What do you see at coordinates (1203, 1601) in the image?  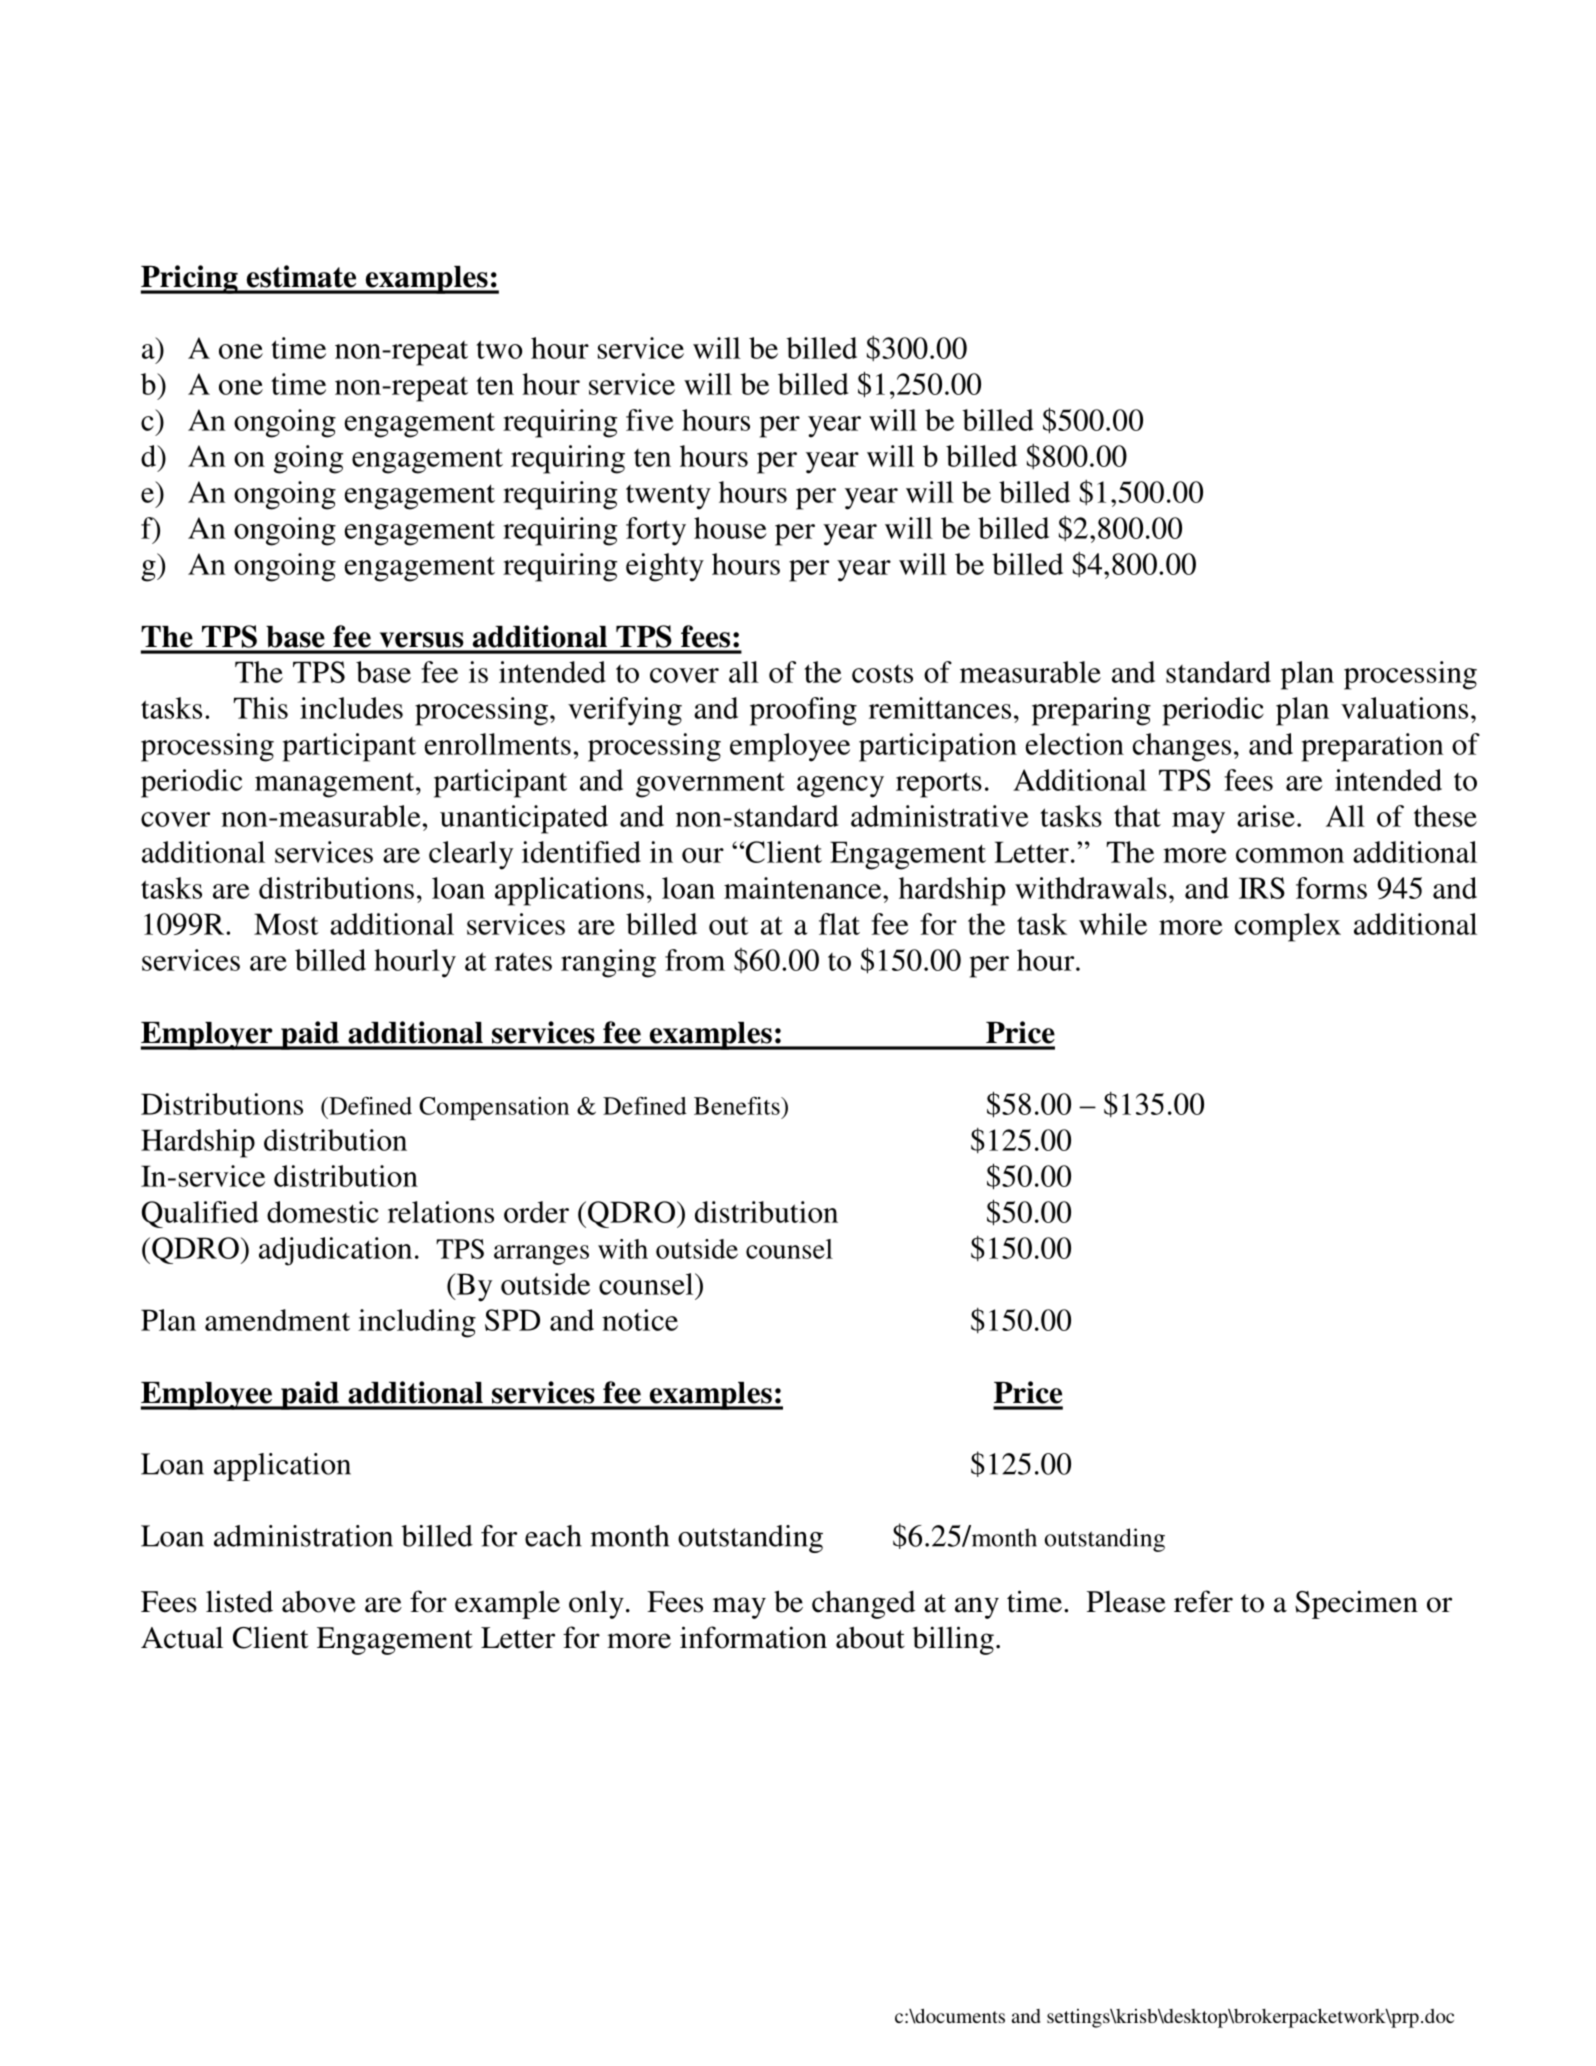 I see `refer` at bounding box center [1203, 1601].
